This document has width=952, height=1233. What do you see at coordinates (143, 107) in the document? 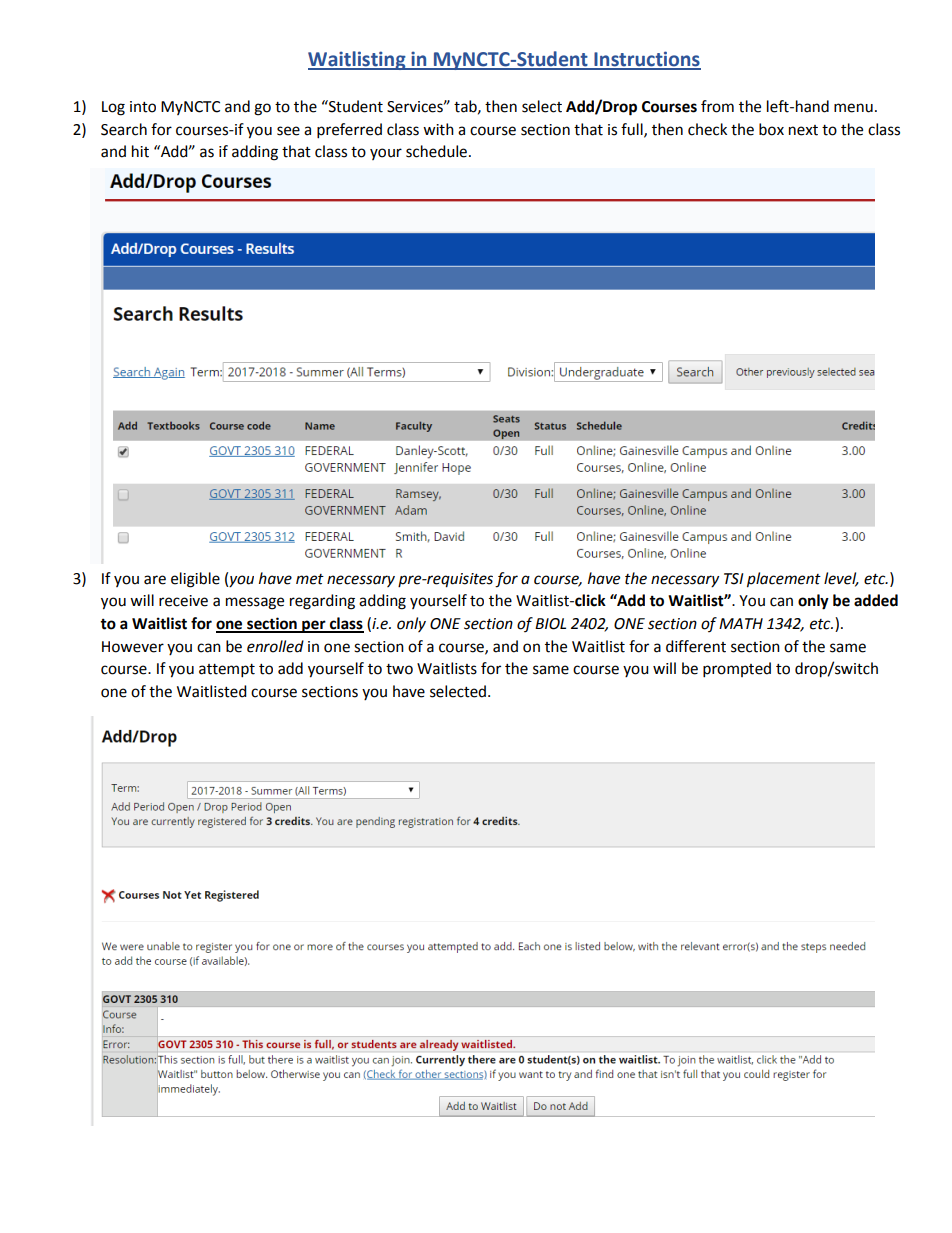
I see `into` at bounding box center [143, 107].
